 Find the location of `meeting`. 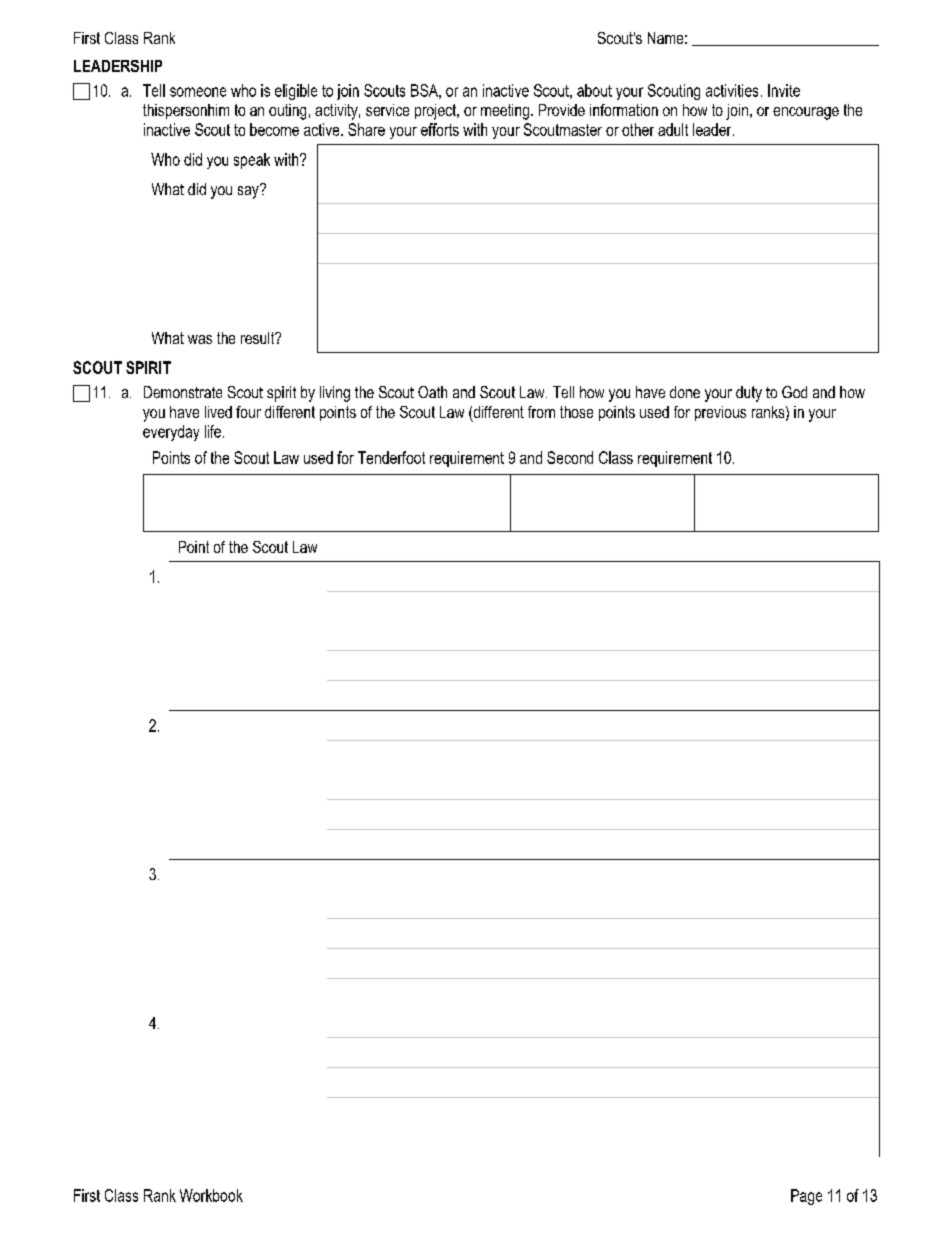

meeting is located at coordinates (505, 112).
